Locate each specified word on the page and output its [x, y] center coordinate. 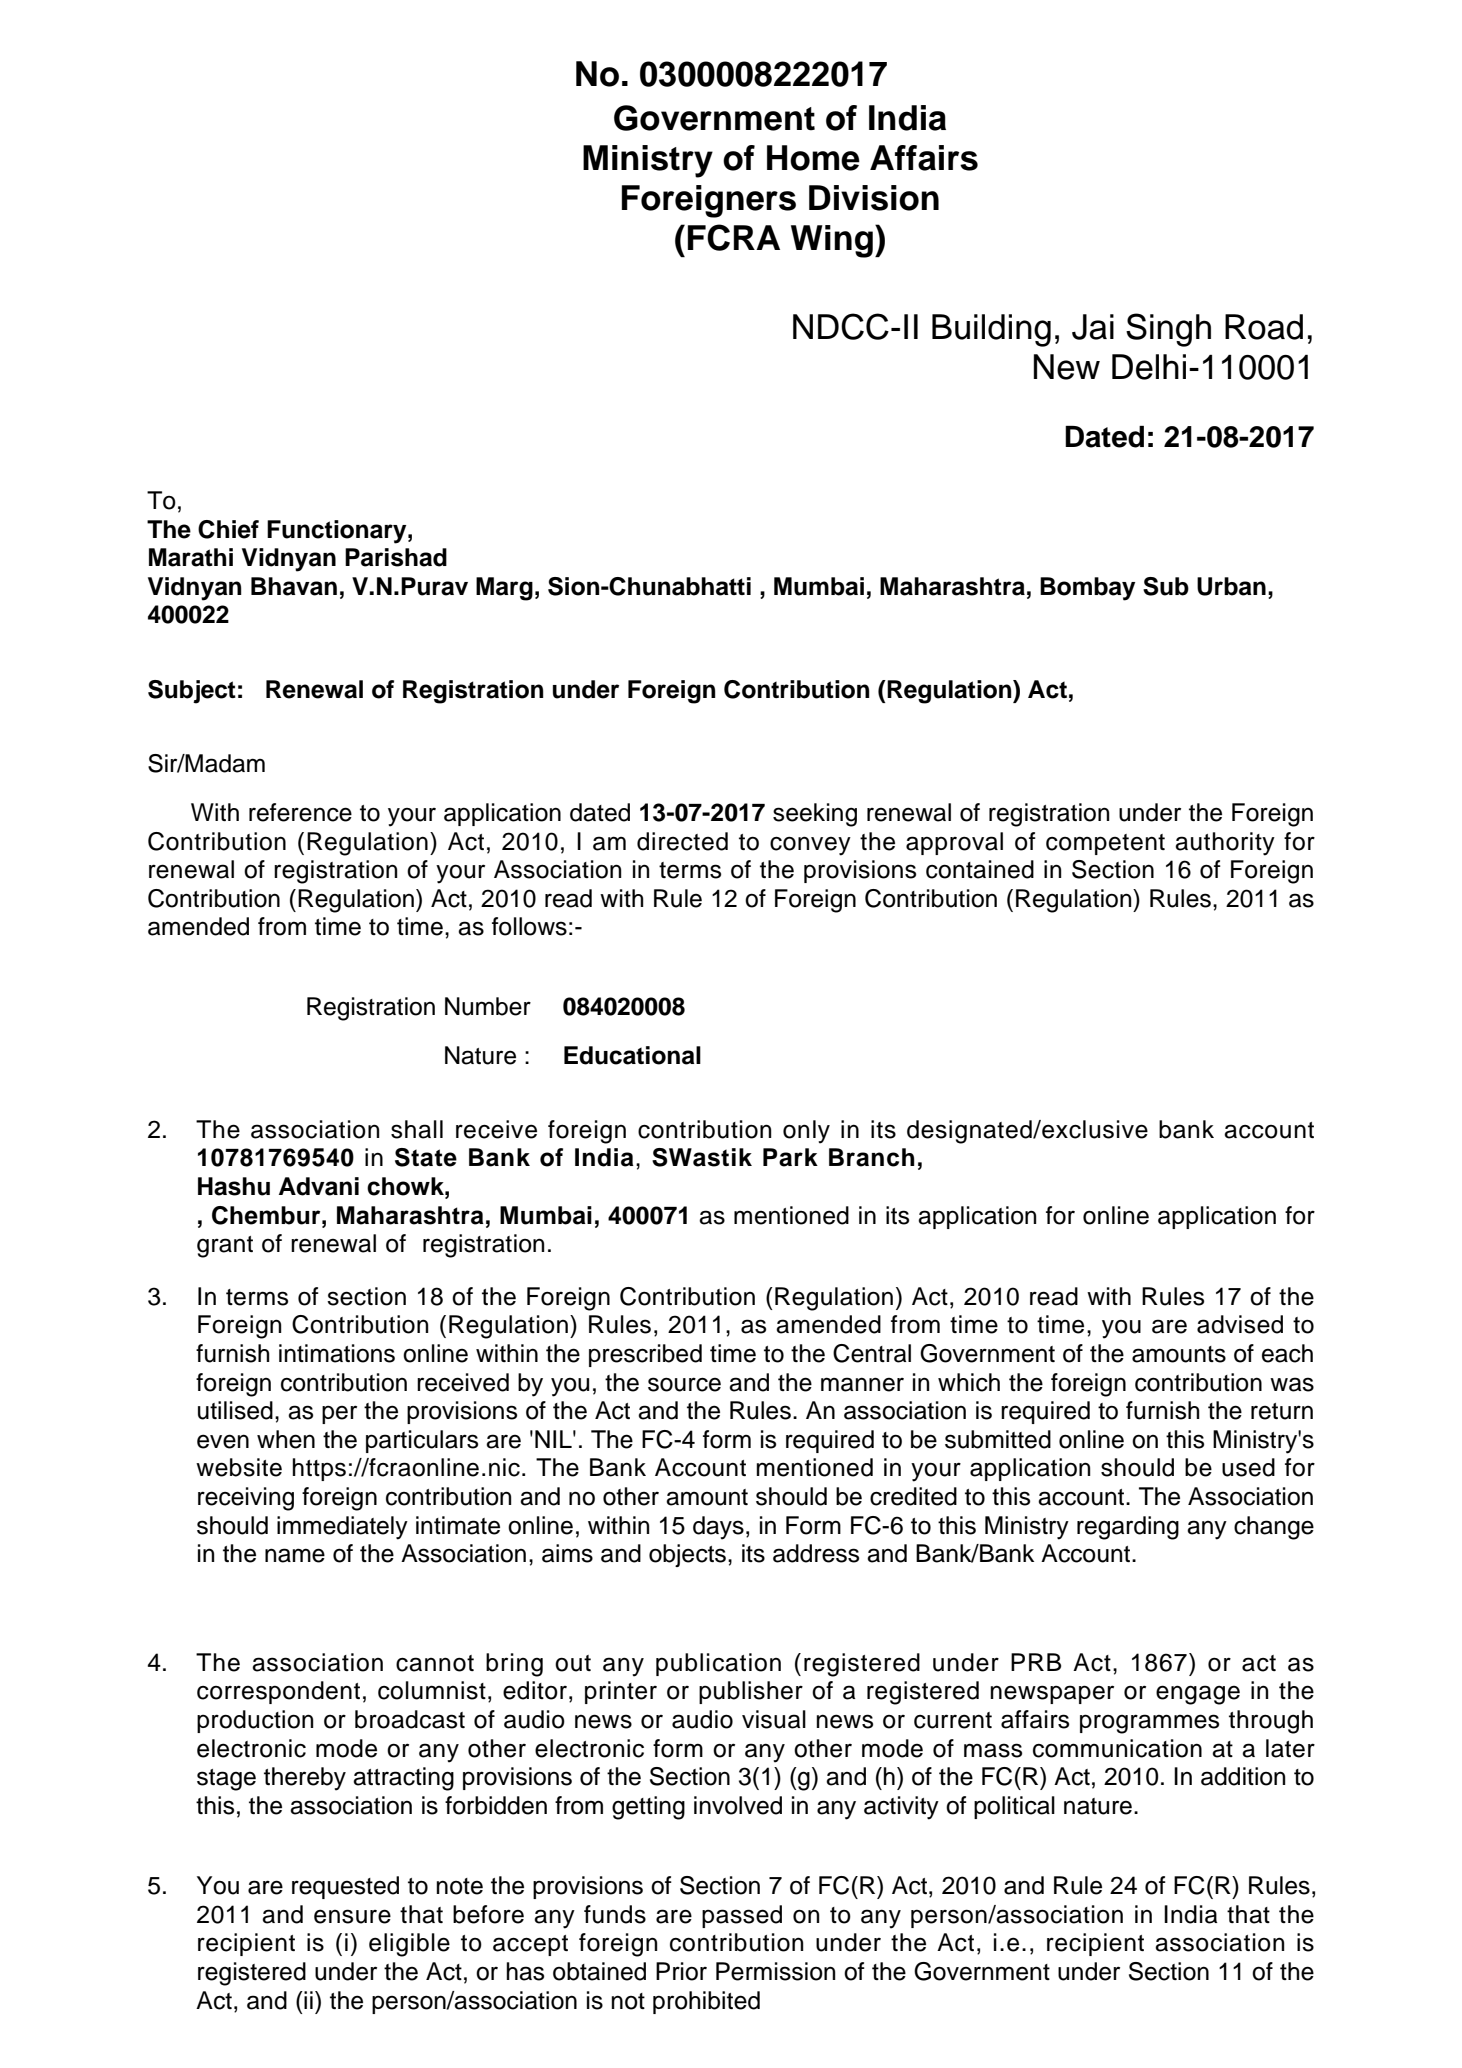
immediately [342, 1528]
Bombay [1087, 589]
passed [742, 1916]
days [718, 1528]
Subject [192, 692]
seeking [815, 815]
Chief [228, 529]
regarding [1128, 1528]
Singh [1168, 330]
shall [417, 1129]
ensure [352, 1916]
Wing [832, 241]
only [806, 1132]
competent [1105, 844]
